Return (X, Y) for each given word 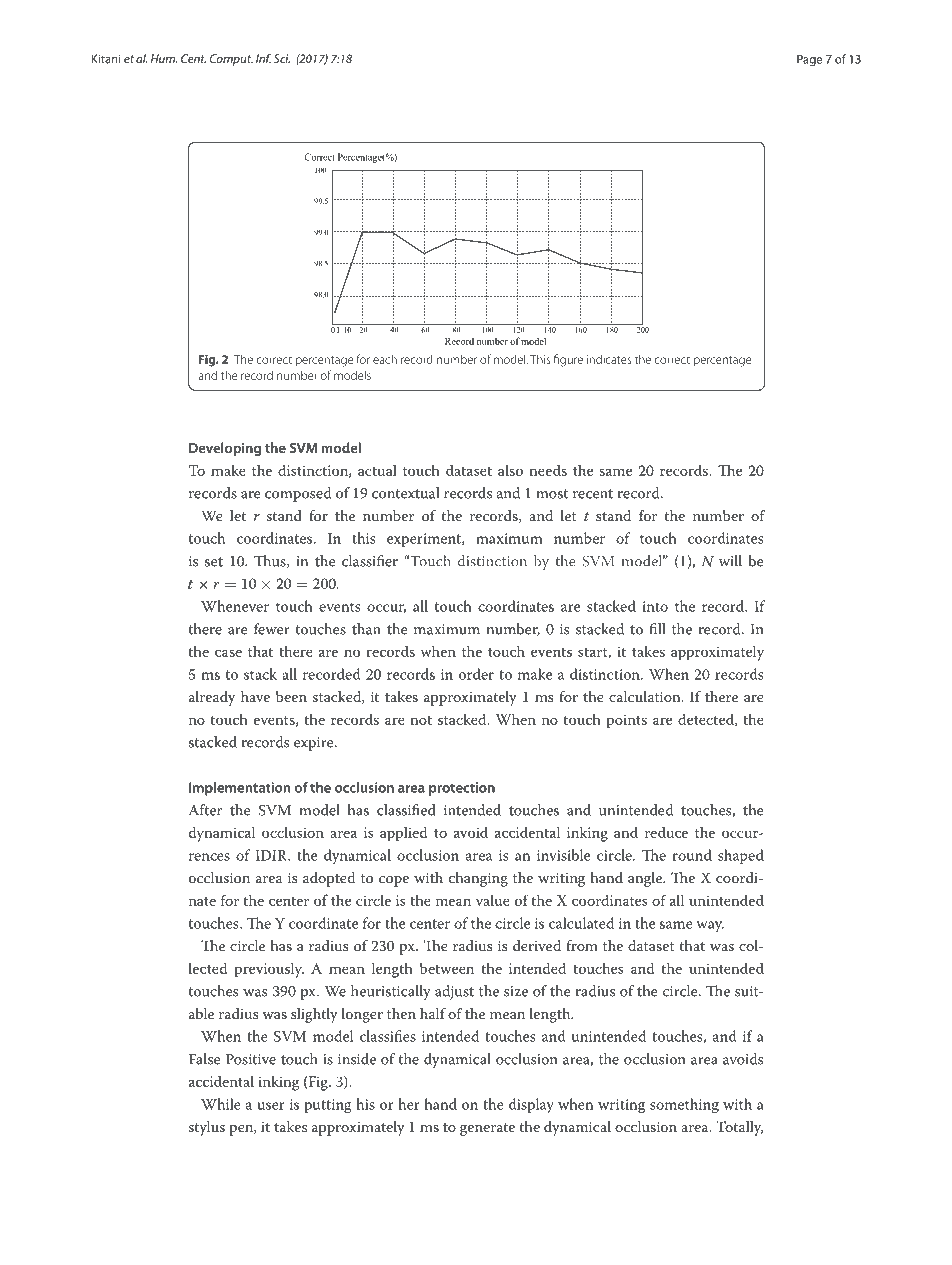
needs (548, 470)
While (221, 1104)
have (255, 696)
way (710, 927)
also (510, 470)
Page (809, 60)
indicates (609, 359)
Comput (231, 60)
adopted (329, 879)
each (385, 359)
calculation (646, 696)
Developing (225, 449)
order (476, 674)
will (730, 561)
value (493, 900)
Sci (282, 58)
